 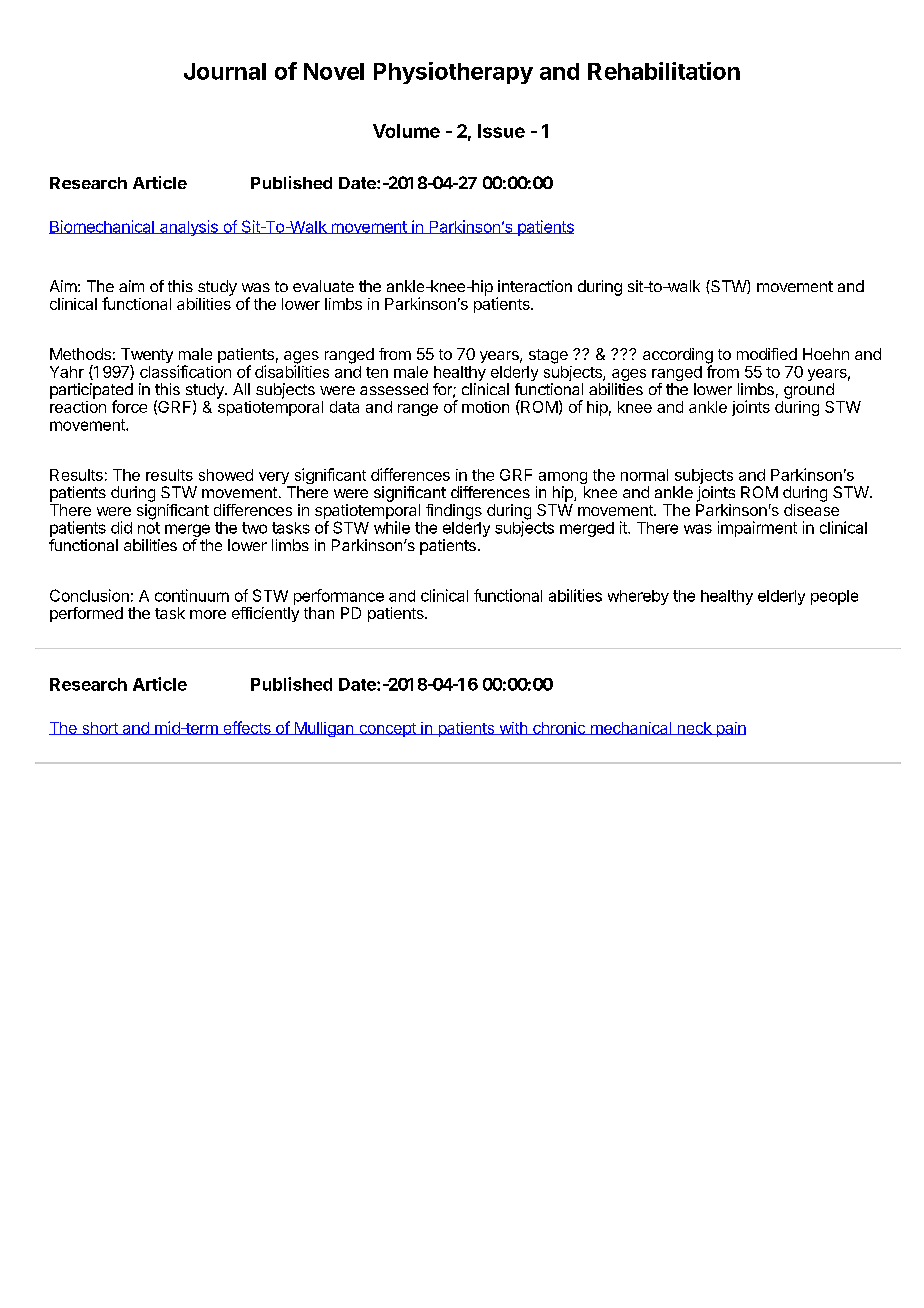 What do you see at coordinates (664, 71) in the page?
I see `Rehabilitation` at bounding box center [664, 71].
